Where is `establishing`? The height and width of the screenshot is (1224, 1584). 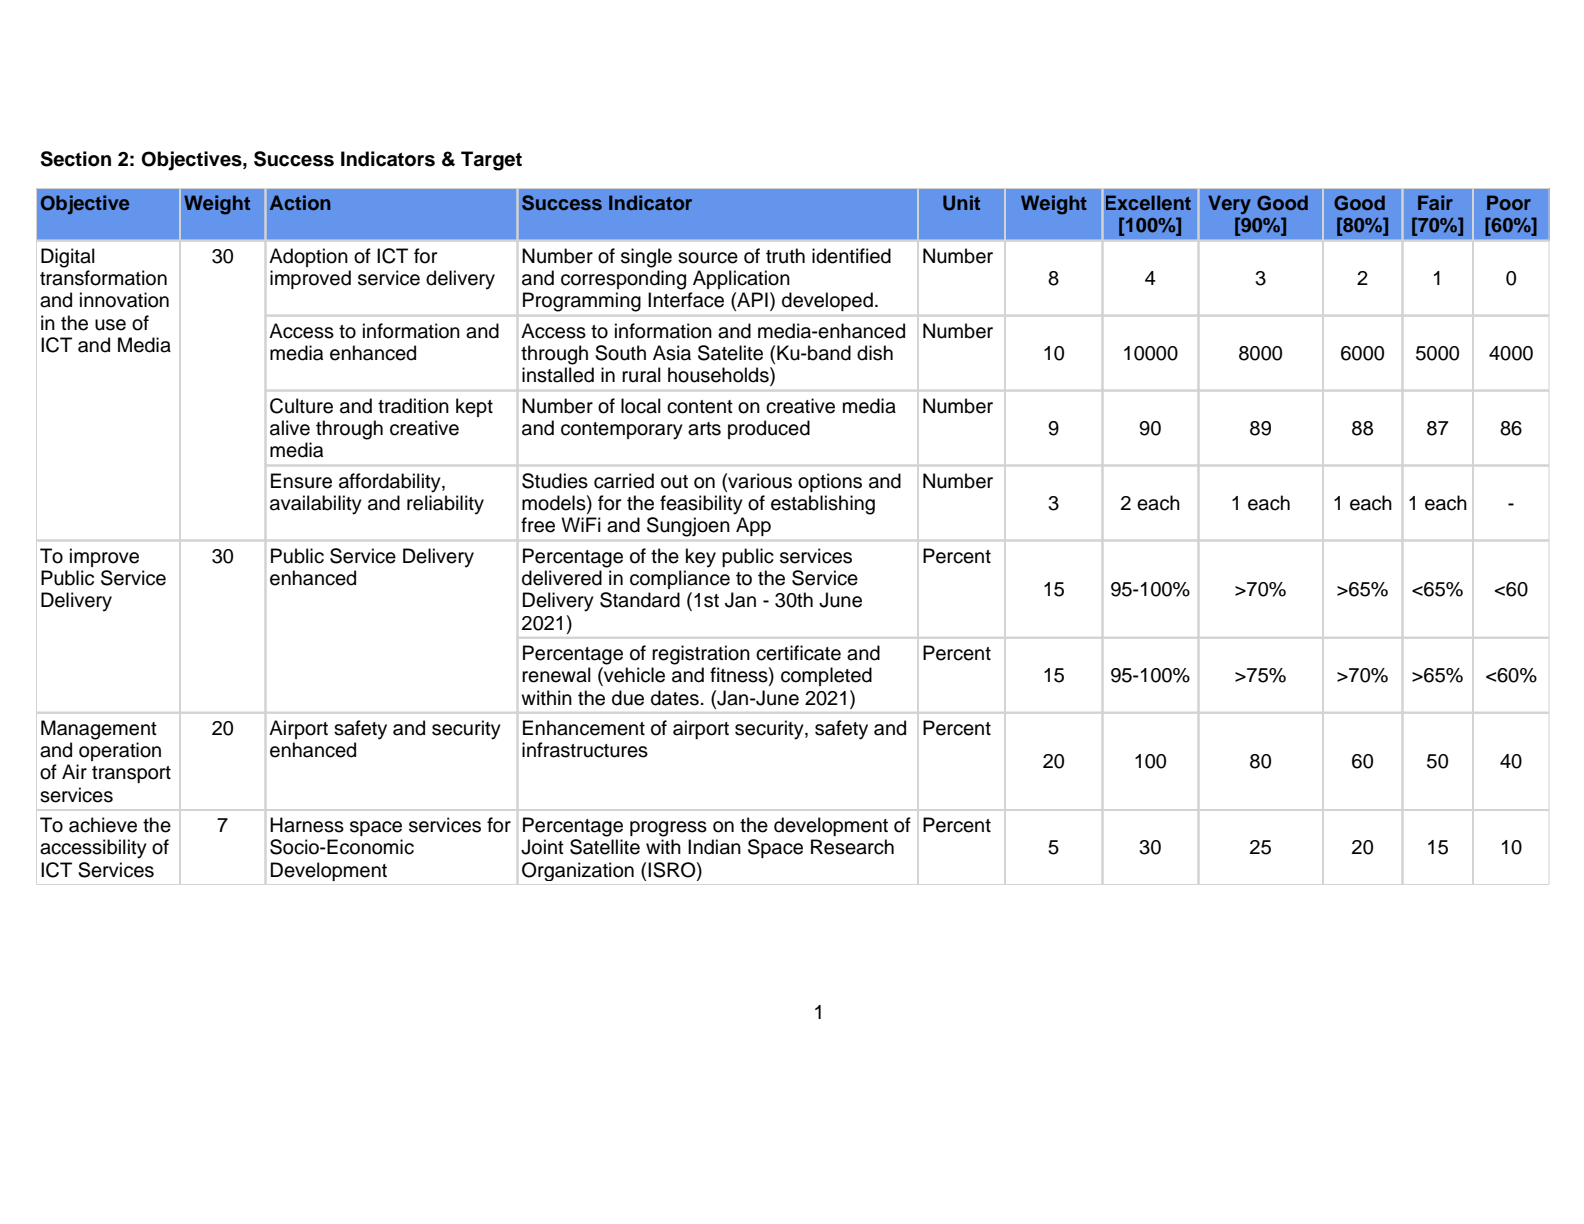
establishing is located at coordinates (823, 505).
